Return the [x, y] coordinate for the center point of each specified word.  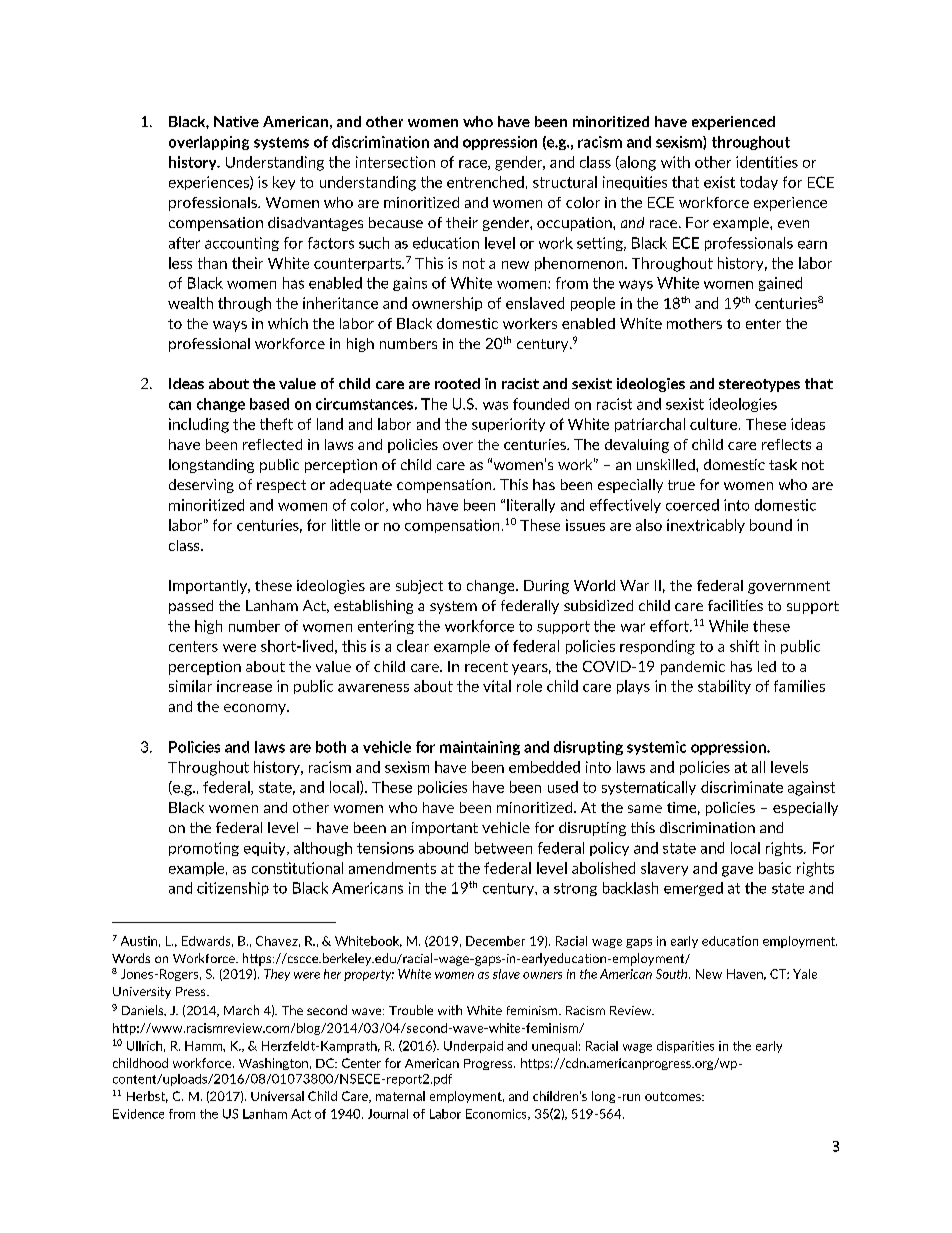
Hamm [204, 1046]
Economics [497, 1114]
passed [191, 607]
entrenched [485, 182]
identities [767, 162]
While [728, 626]
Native [236, 121]
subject [419, 587]
